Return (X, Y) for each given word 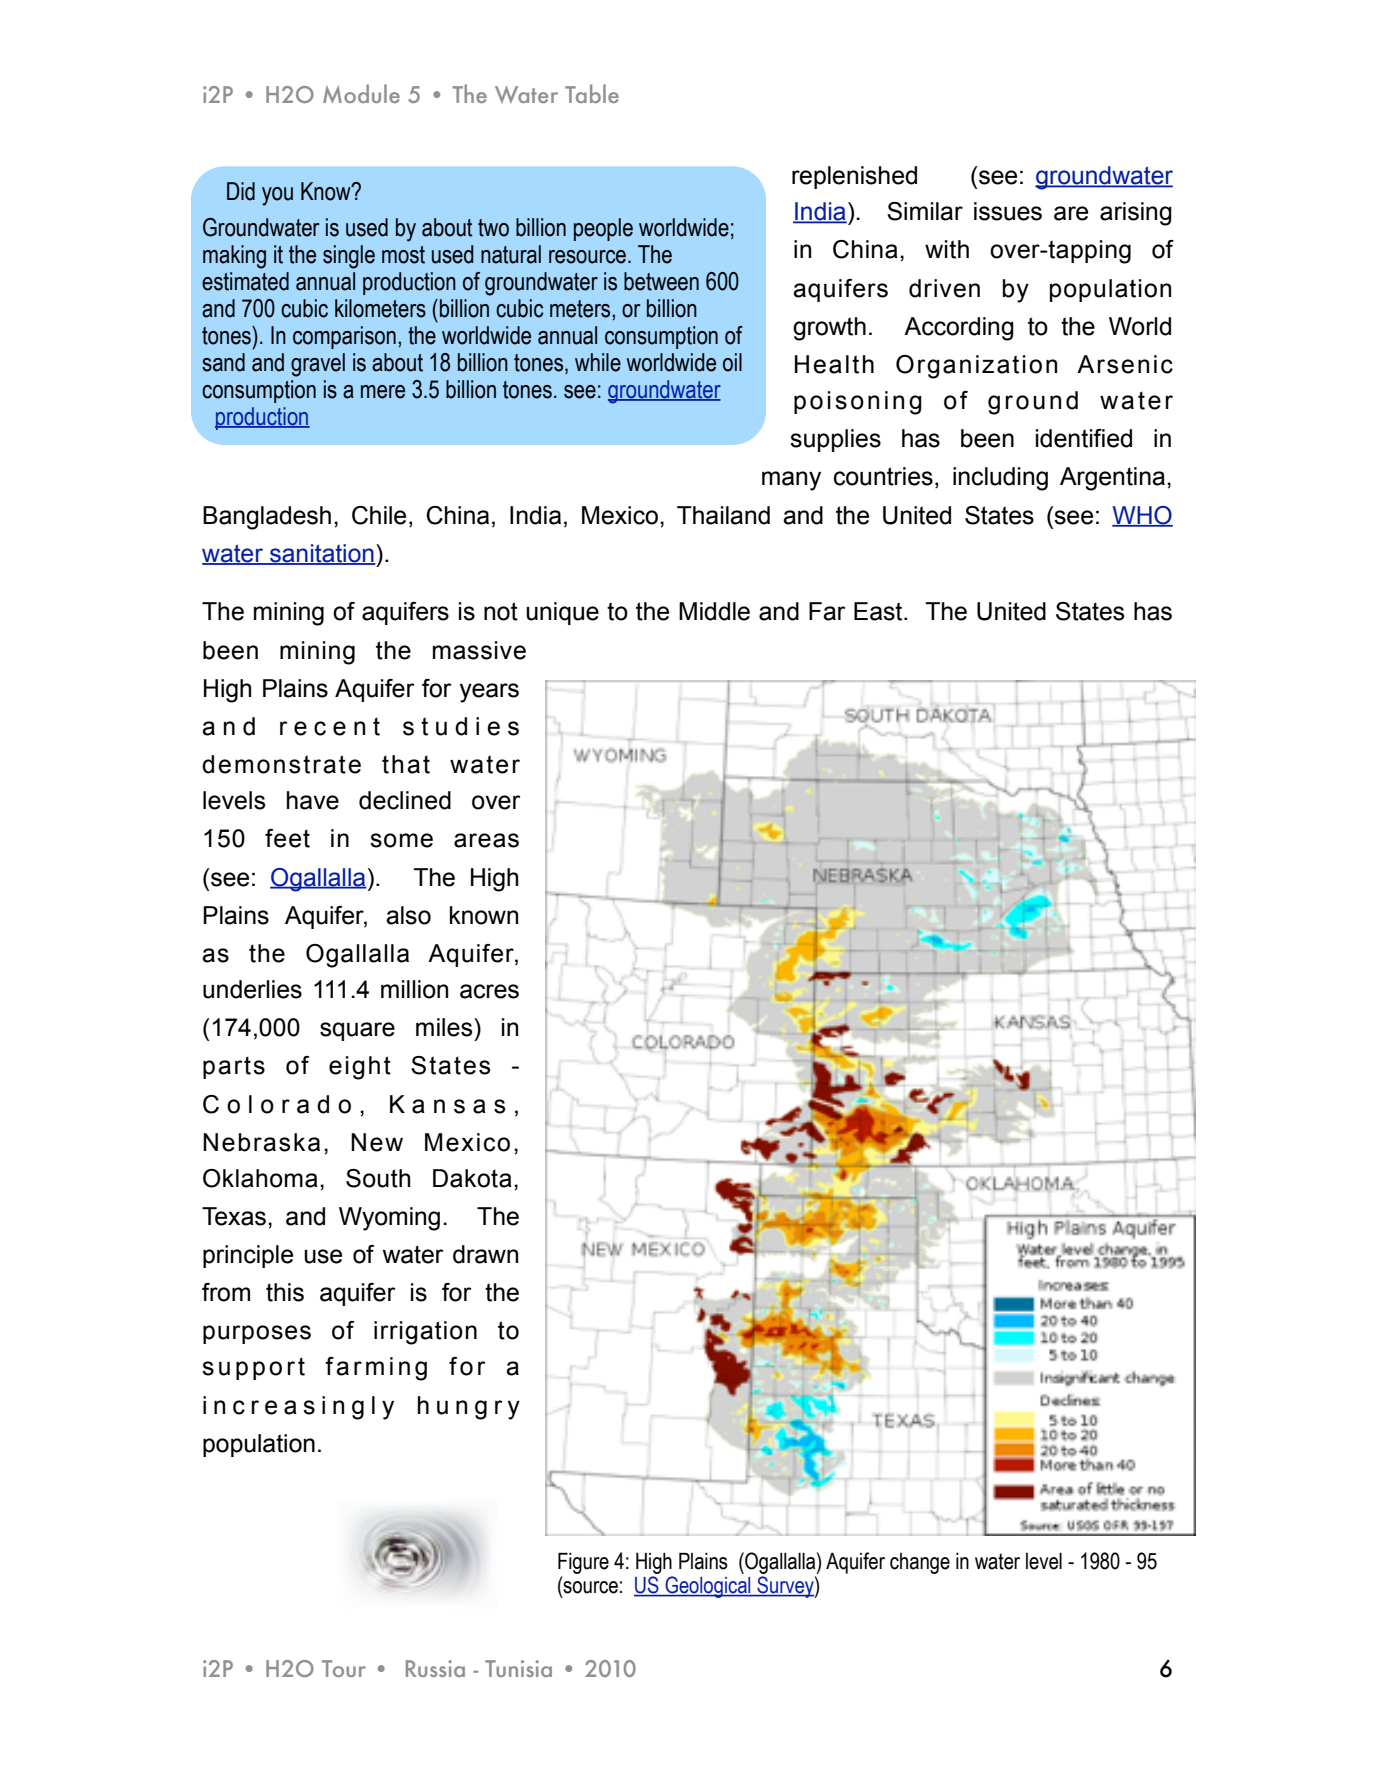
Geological (708, 1587)
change (920, 1563)
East (879, 611)
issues (1008, 211)
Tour (344, 1668)
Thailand (723, 515)
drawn (485, 1254)
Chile (379, 515)
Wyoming (389, 1219)
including (1000, 479)
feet (287, 838)
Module (361, 93)
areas (486, 840)
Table (592, 93)
